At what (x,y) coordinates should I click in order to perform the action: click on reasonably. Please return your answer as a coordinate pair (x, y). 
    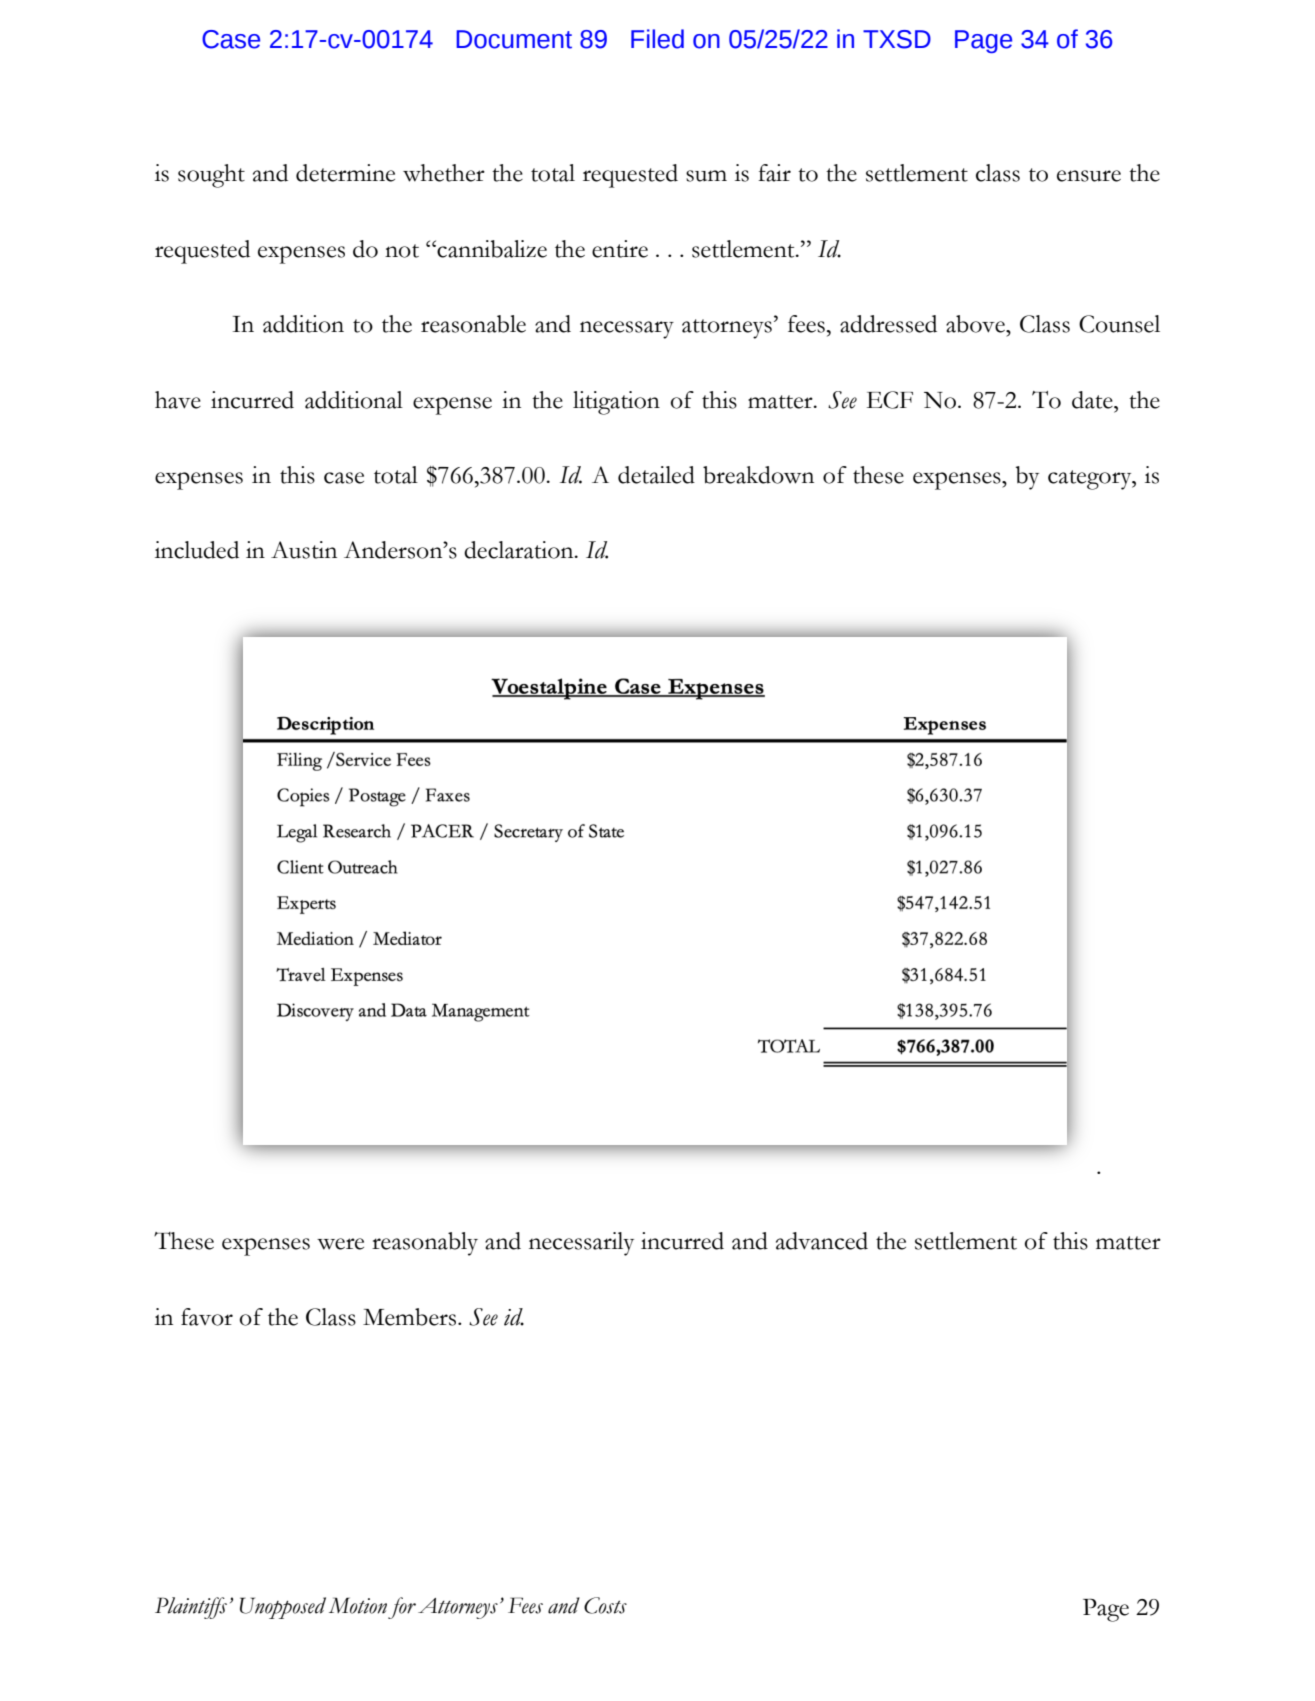
    Looking at the image, I should click on (425, 1244).
